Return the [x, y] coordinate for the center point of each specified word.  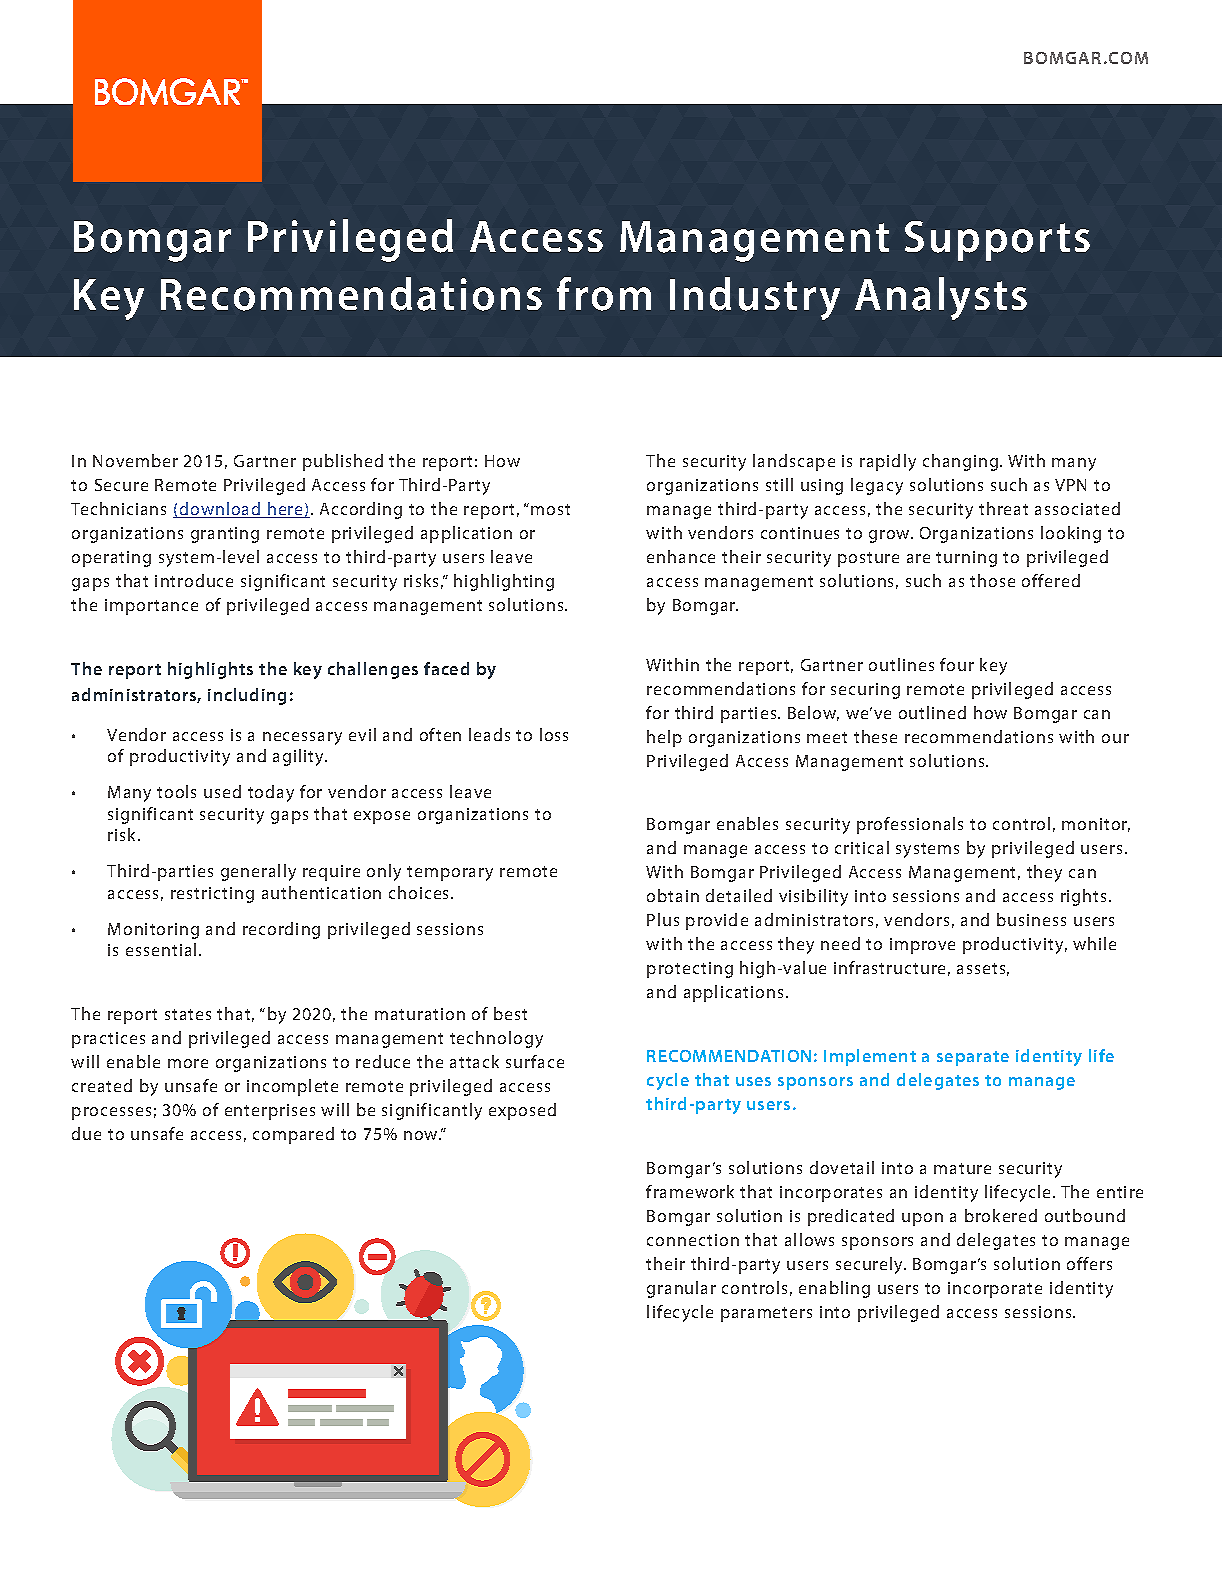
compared [293, 1135]
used [222, 791]
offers [1089, 1263]
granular [681, 1289]
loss [554, 734]
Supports [997, 241]
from [604, 294]
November [135, 460]
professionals [910, 825]
